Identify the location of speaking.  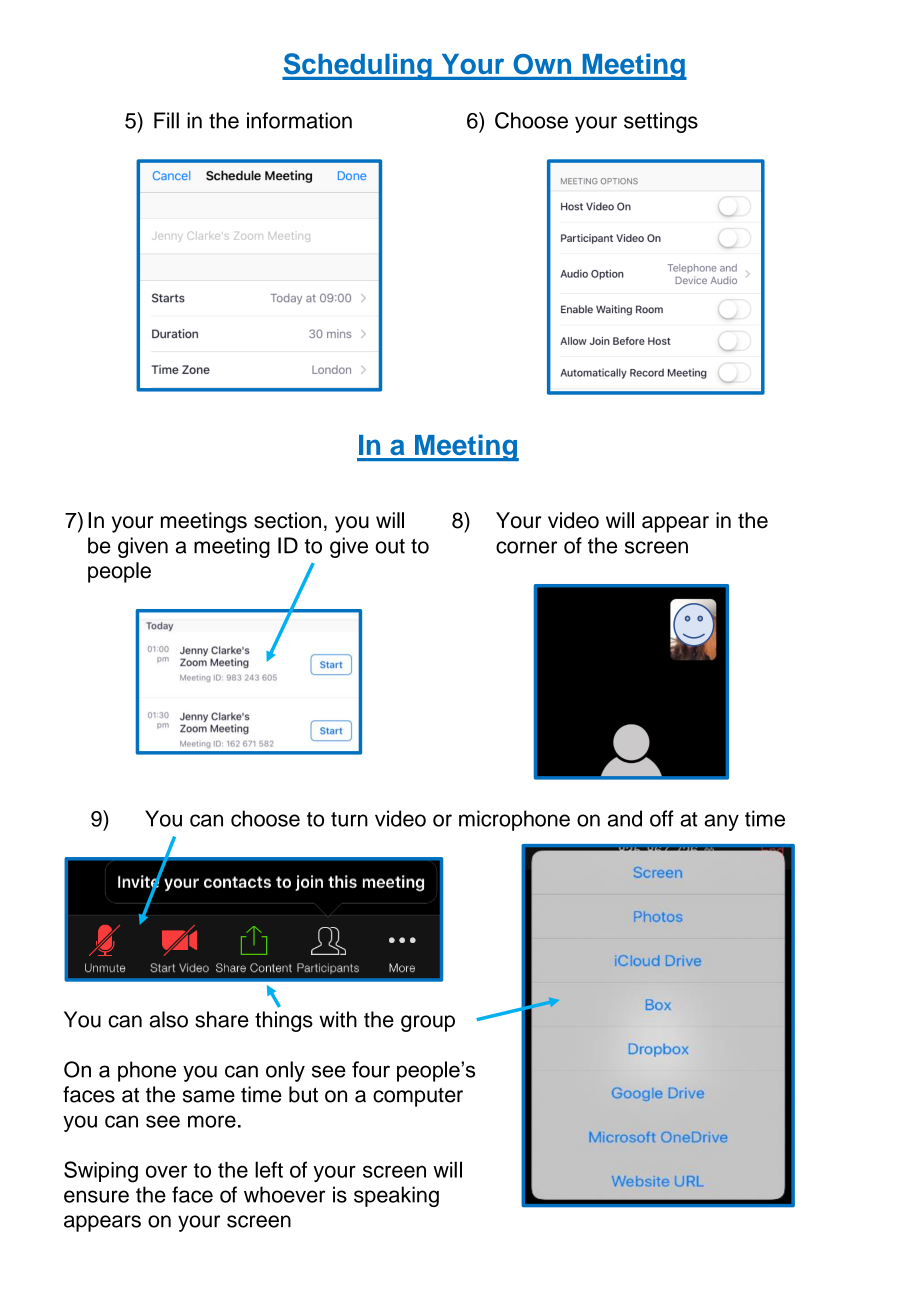
(396, 1196).
